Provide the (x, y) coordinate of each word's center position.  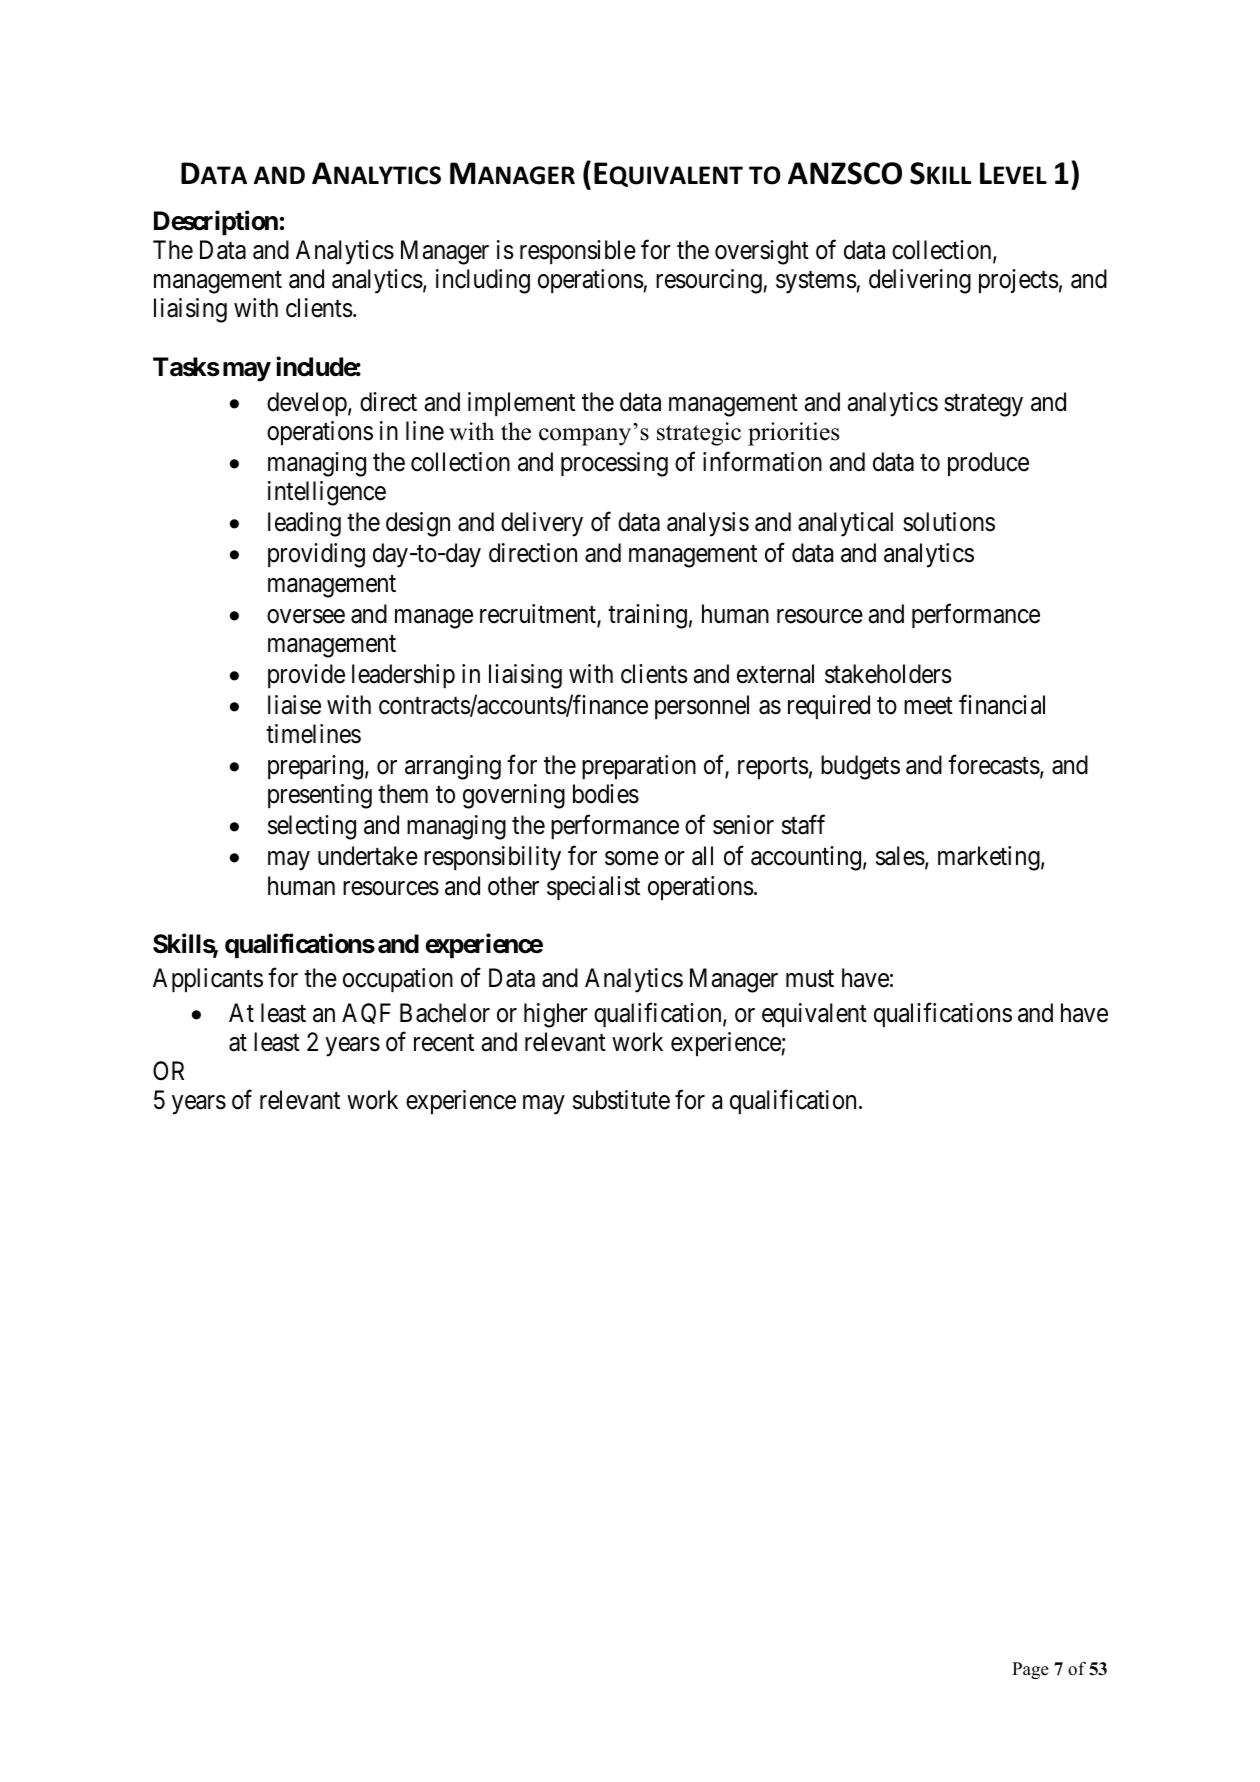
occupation (398, 980)
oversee (306, 616)
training (647, 616)
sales (900, 856)
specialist (593, 888)
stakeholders (888, 674)
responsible (578, 252)
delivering (920, 281)
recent (444, 1043)
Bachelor (445, 1013)
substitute (621, 1100)
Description (216, 222)
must (810, 979)
